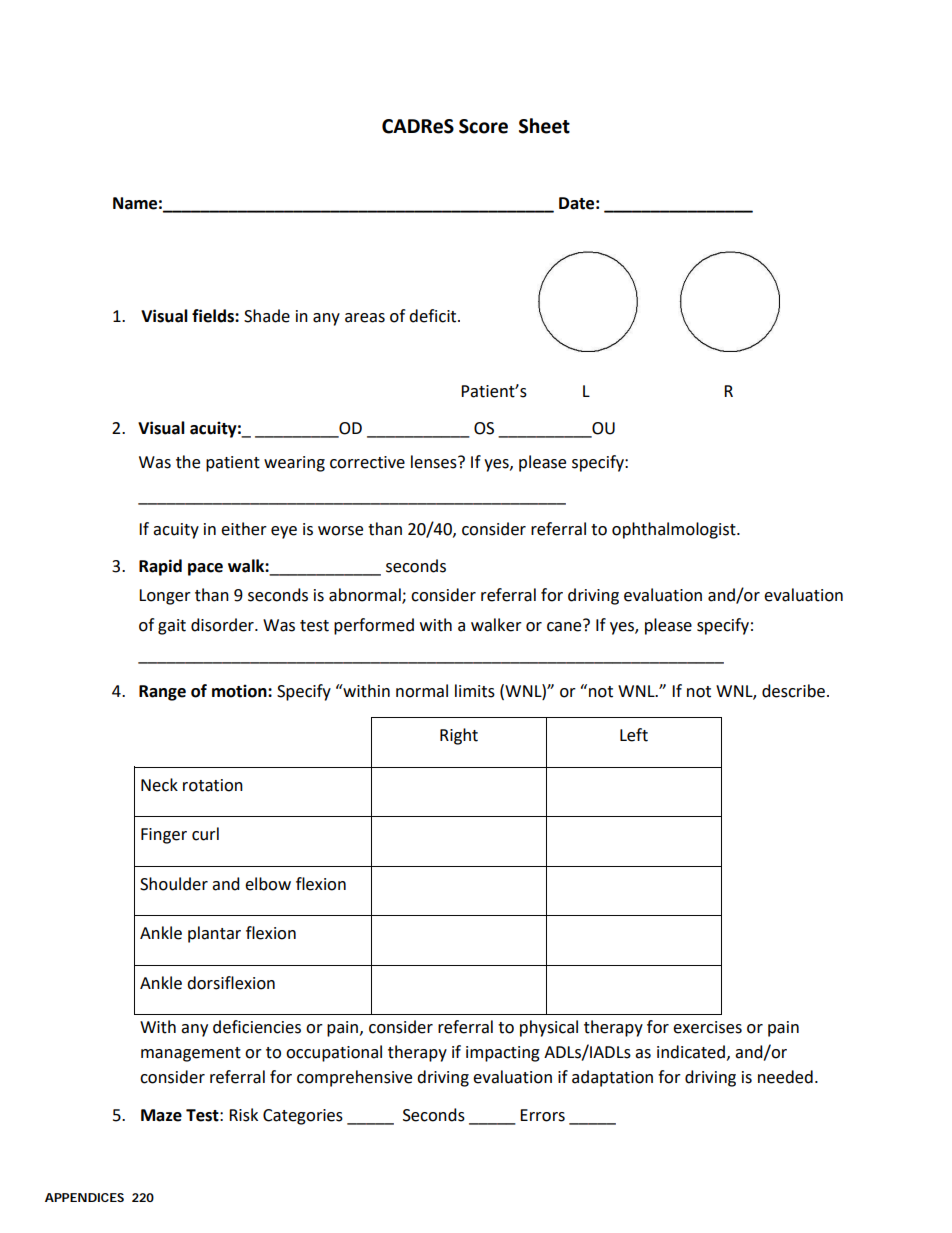  Describe the element at coordinates (294, 464) in the page. I see `wearing` at that location.
